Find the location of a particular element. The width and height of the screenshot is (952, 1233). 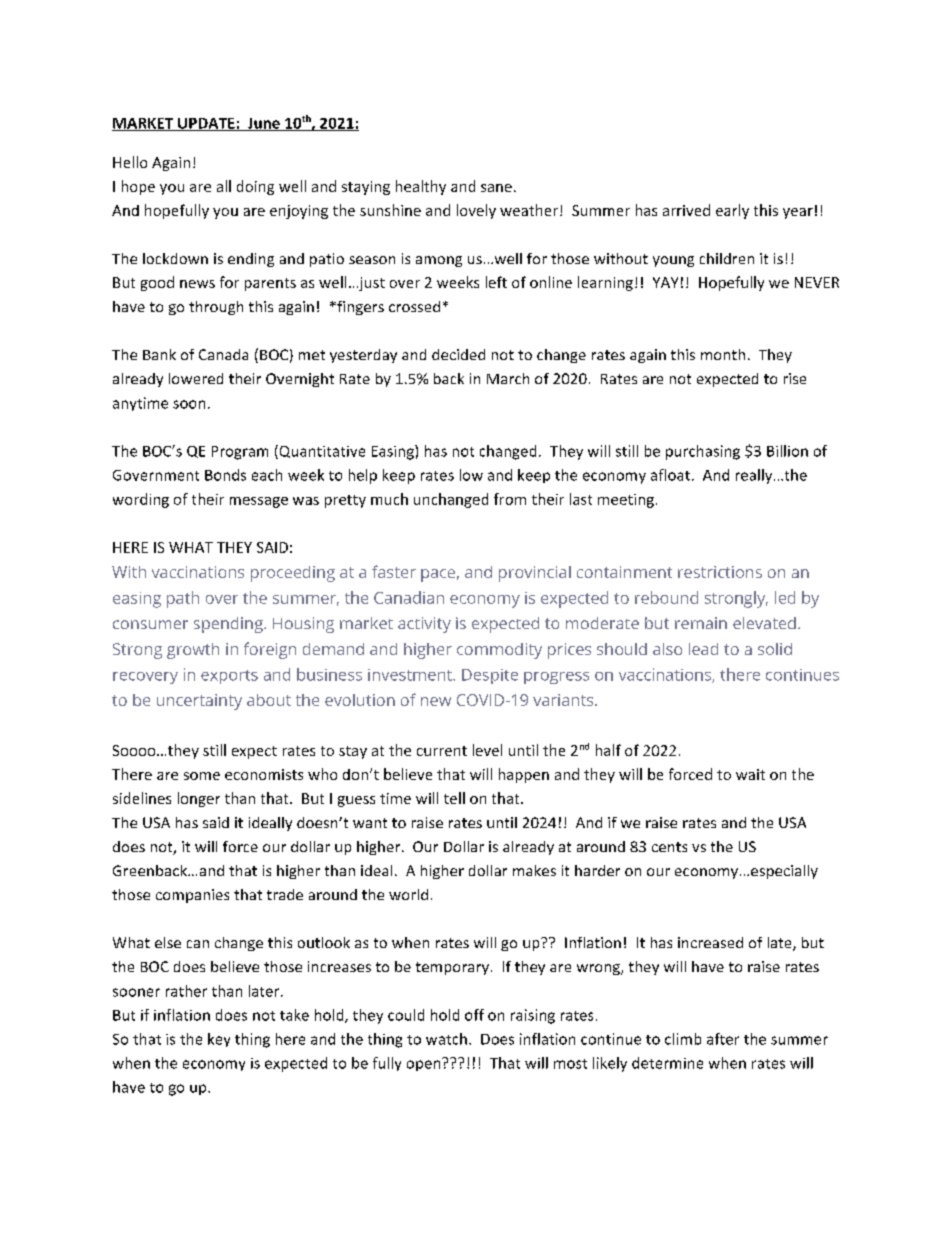

sane is located at coordinates (496, 188).
